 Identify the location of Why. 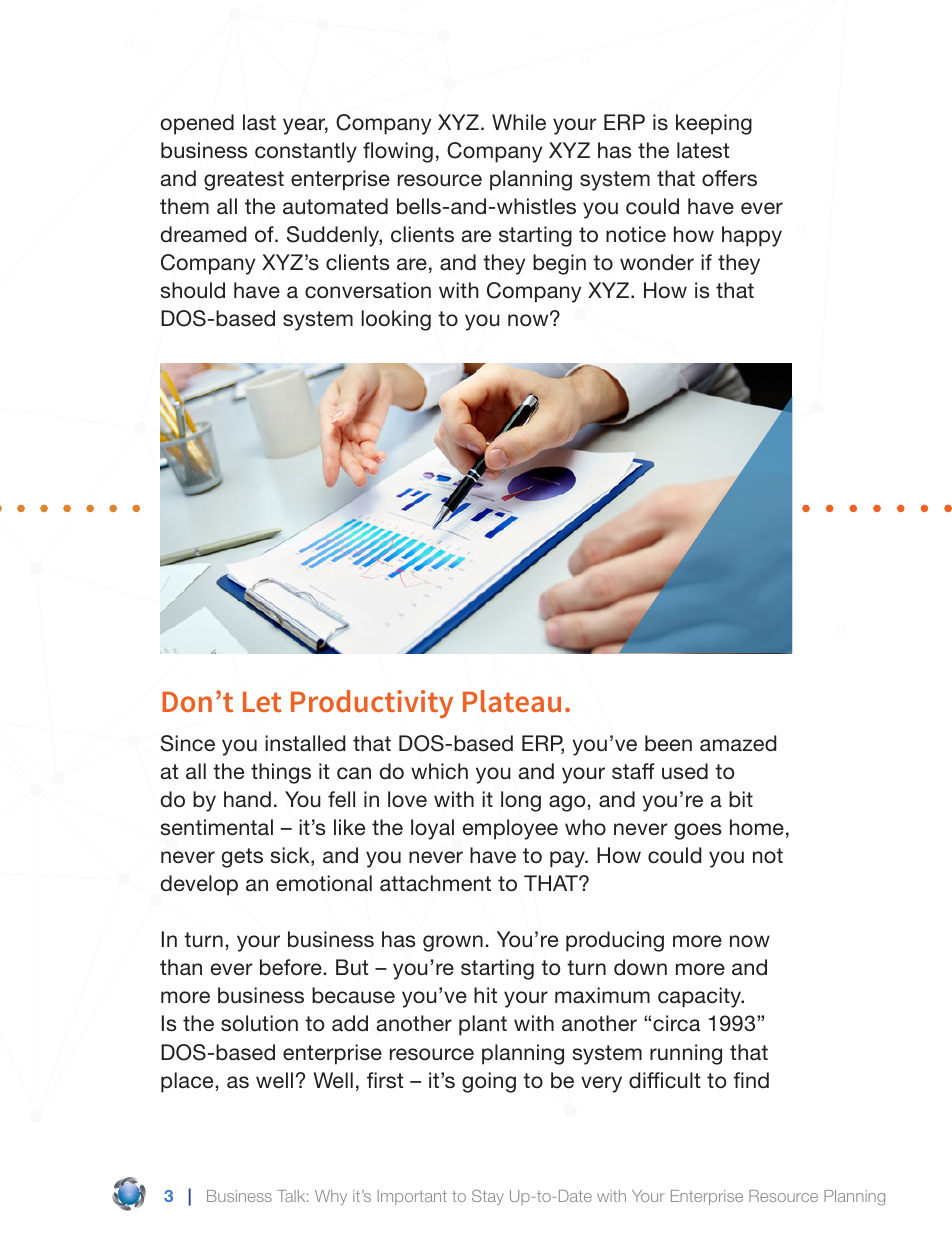
(331, 1197).
